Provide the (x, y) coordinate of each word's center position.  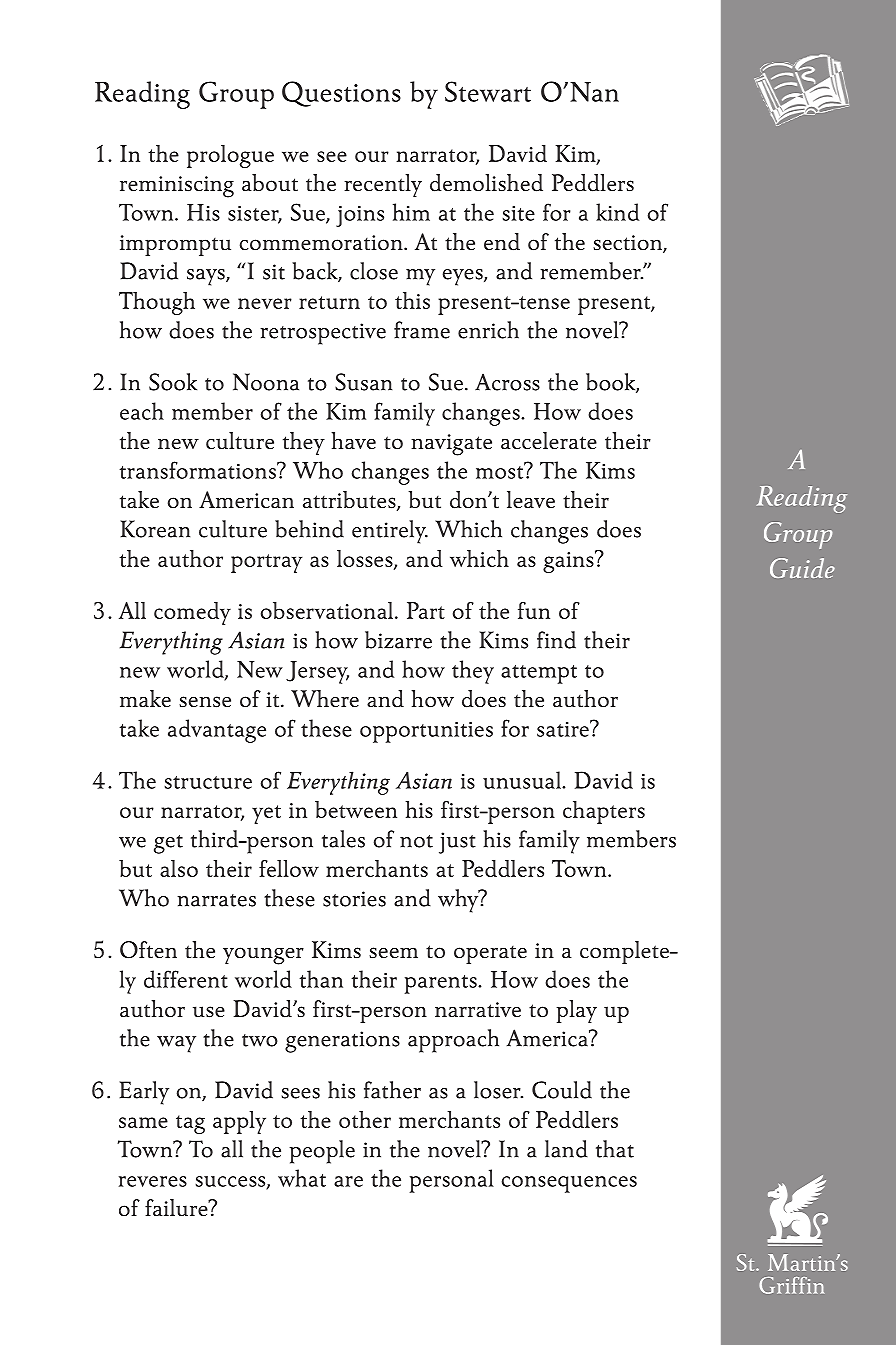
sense (205, 702)
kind (617, 212)
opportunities (426, 732)
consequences (569, 1184)
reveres (153, 1181)
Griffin (791, 1285)
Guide (802, 568)
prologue (230, 156)
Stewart (488, 91)
